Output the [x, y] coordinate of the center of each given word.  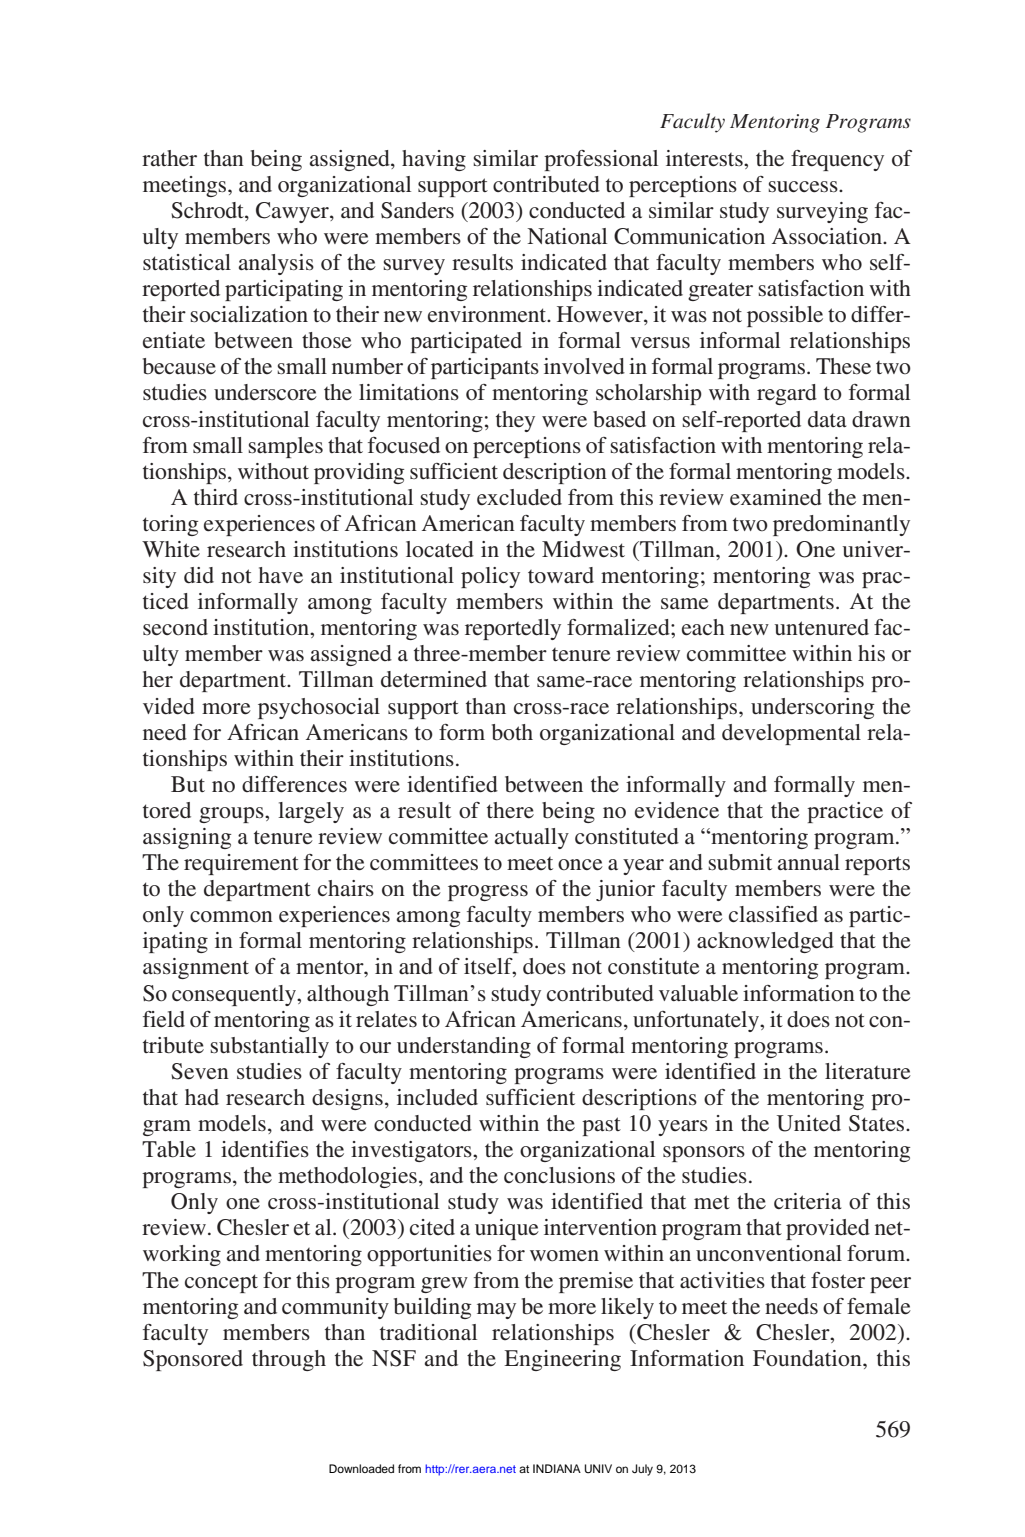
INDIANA [557, 1468]
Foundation [808, 1358]
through [289, 1360]
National [567, 236]
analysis [276, 264]
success [804, 187]
